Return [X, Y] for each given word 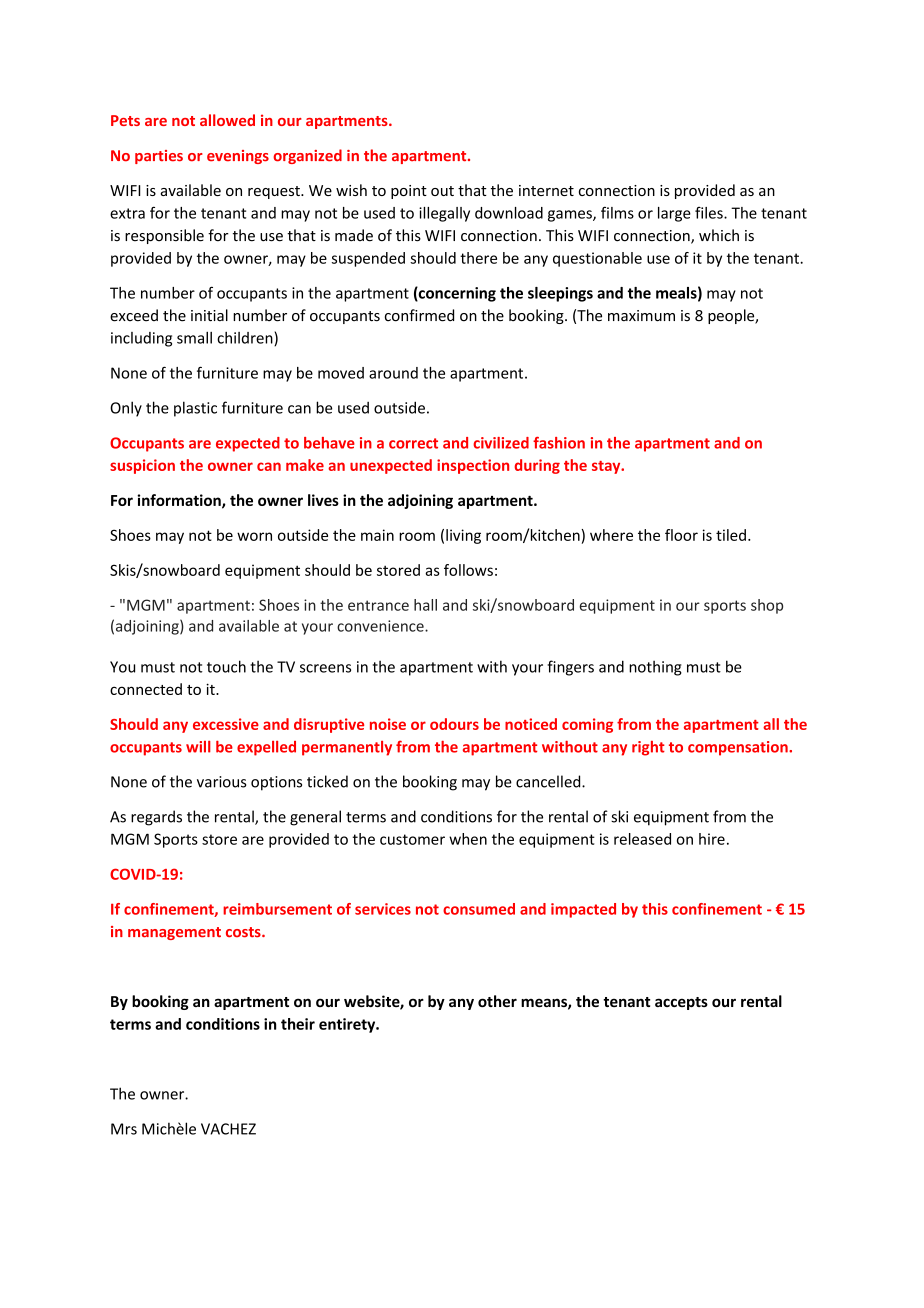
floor [681, 535]
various [221, 782]
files [710, 213]
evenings [238, 157]
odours [454, 724]
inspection [473, 466]
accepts [681, 1003]
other [497, 1001]
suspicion [142, 466]
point [409, 192]
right [648, 748]
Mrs [124, 1129]
